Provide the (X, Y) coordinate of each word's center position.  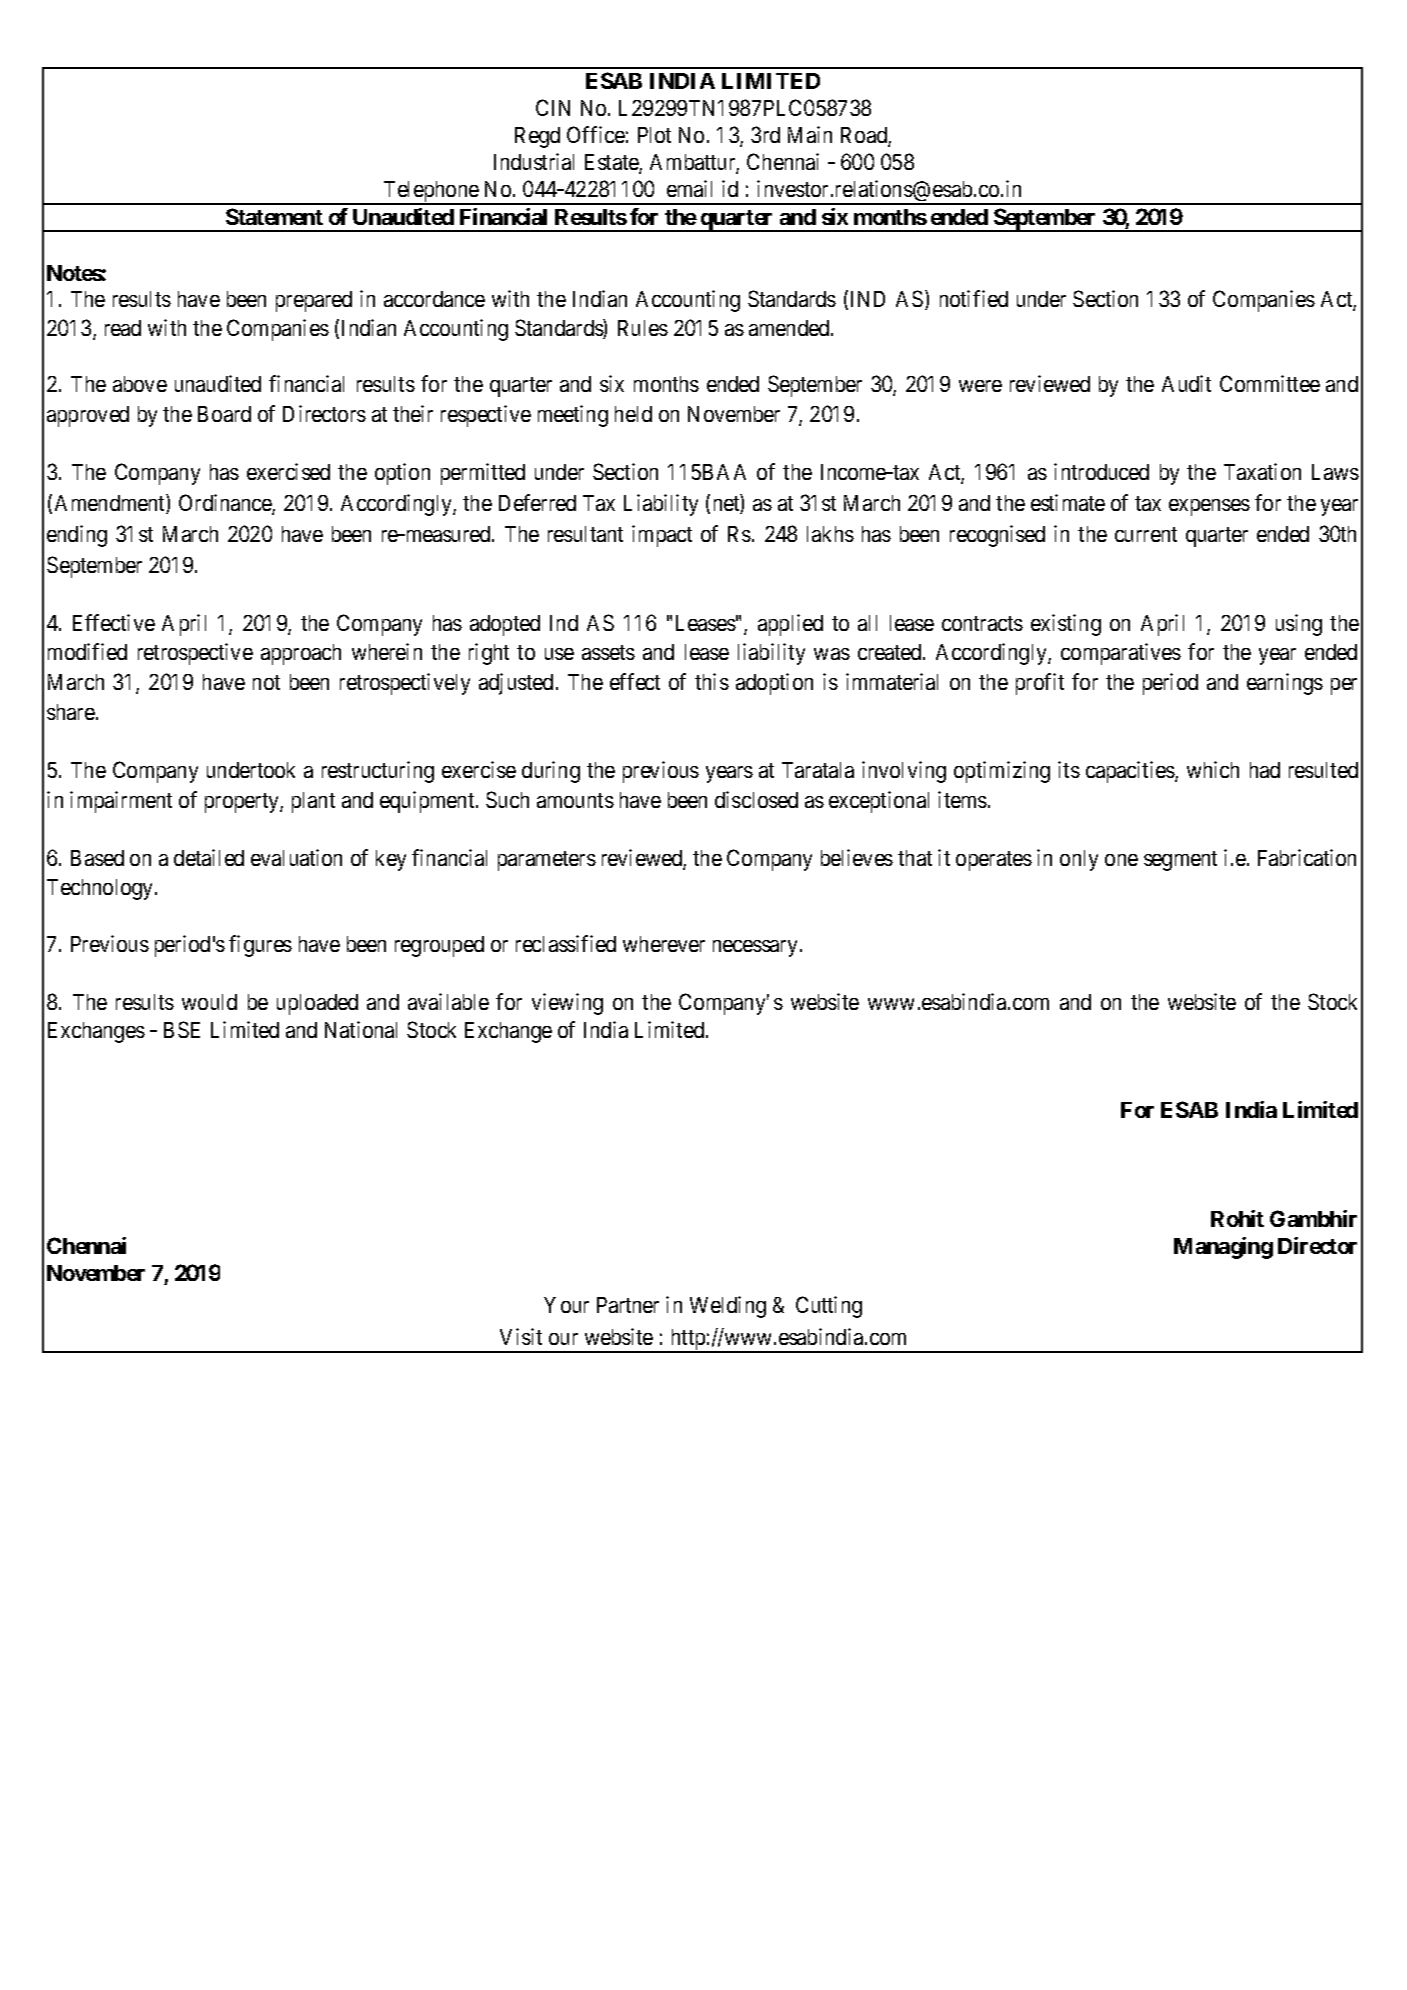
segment (1180, 861)
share (71, 712)
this (712, 681)
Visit (521, 1336)
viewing (567, 1004)
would (209, 1002)
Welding (728, 1307)
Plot (654, 135)
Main (810, 134)
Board (224, 414)
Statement (274, 216)
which (1213, 769)
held (633, 414)
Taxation (1262, 471)
